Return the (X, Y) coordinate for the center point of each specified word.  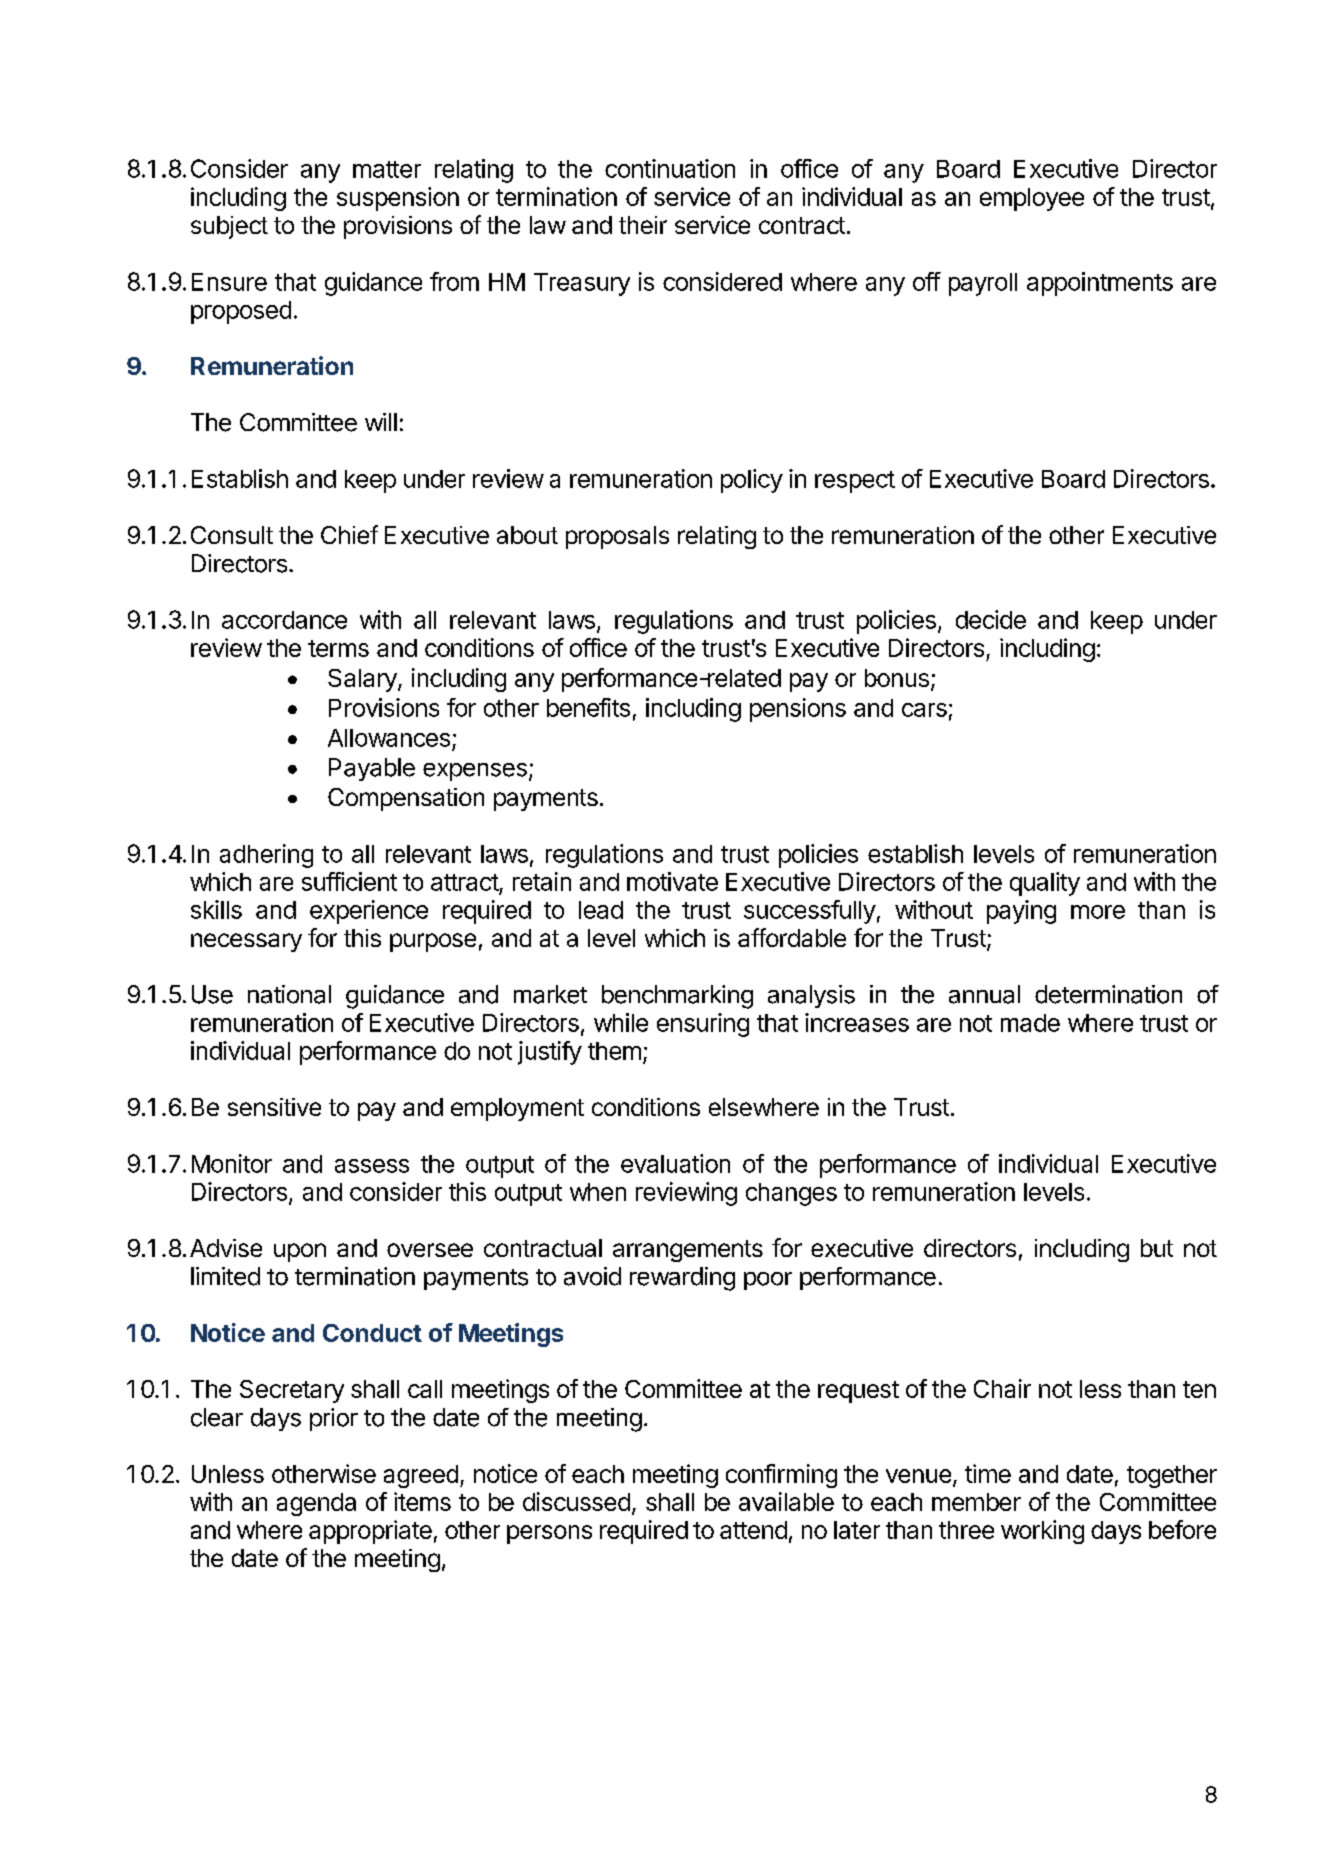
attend (753, 1530)
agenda (316, 1504)
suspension (398, 199)
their (643, 225)
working (1042, 1532)
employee (1032, 199)
